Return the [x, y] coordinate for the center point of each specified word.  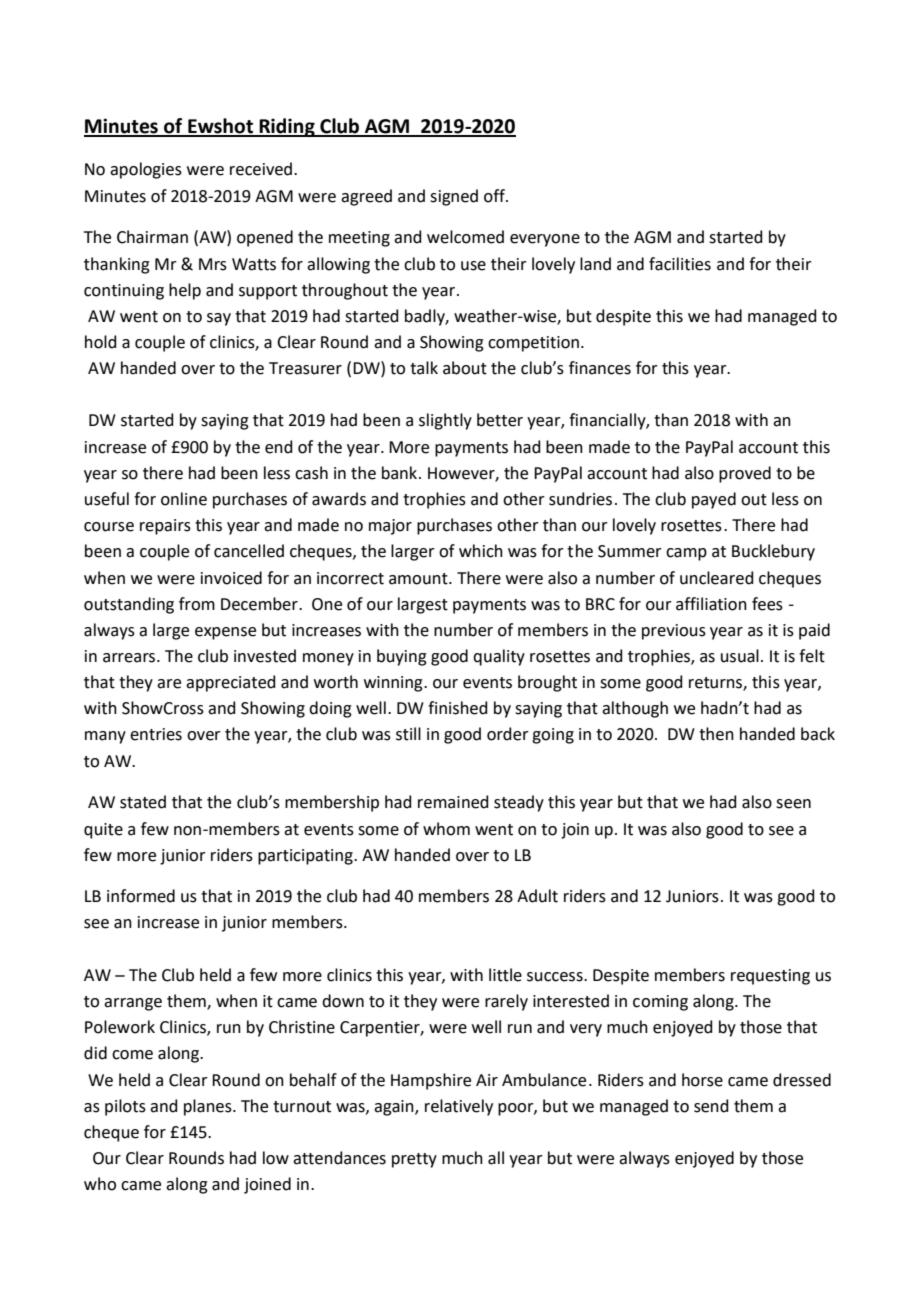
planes [209, 1107]
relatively [459, 1107]
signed [454, 197]
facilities [680, 264]
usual [740, 656]
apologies [146, 170]
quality [499, 657]
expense [225, 633]
